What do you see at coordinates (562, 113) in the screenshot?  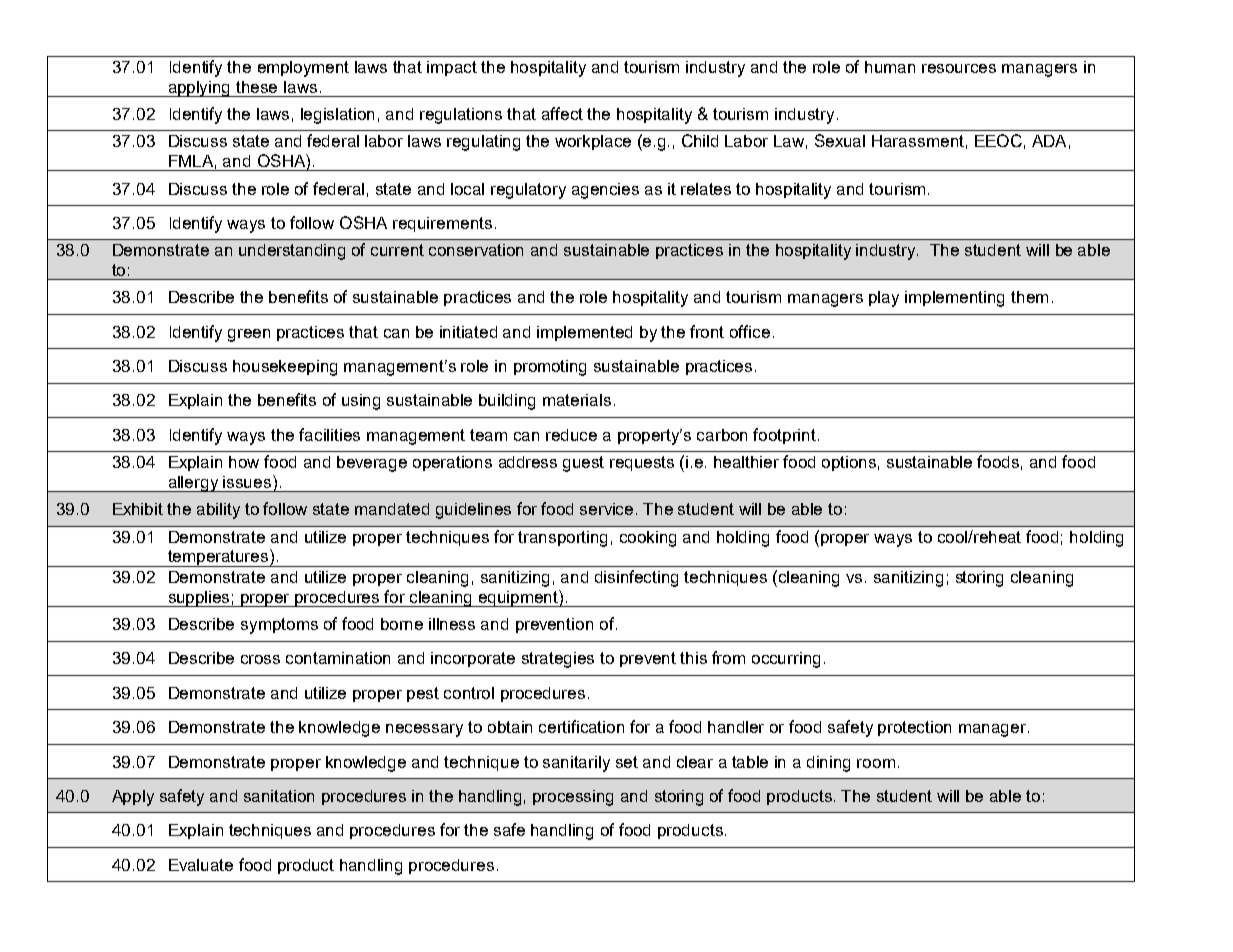 I see `affect` at bounding box center [562, 113].
